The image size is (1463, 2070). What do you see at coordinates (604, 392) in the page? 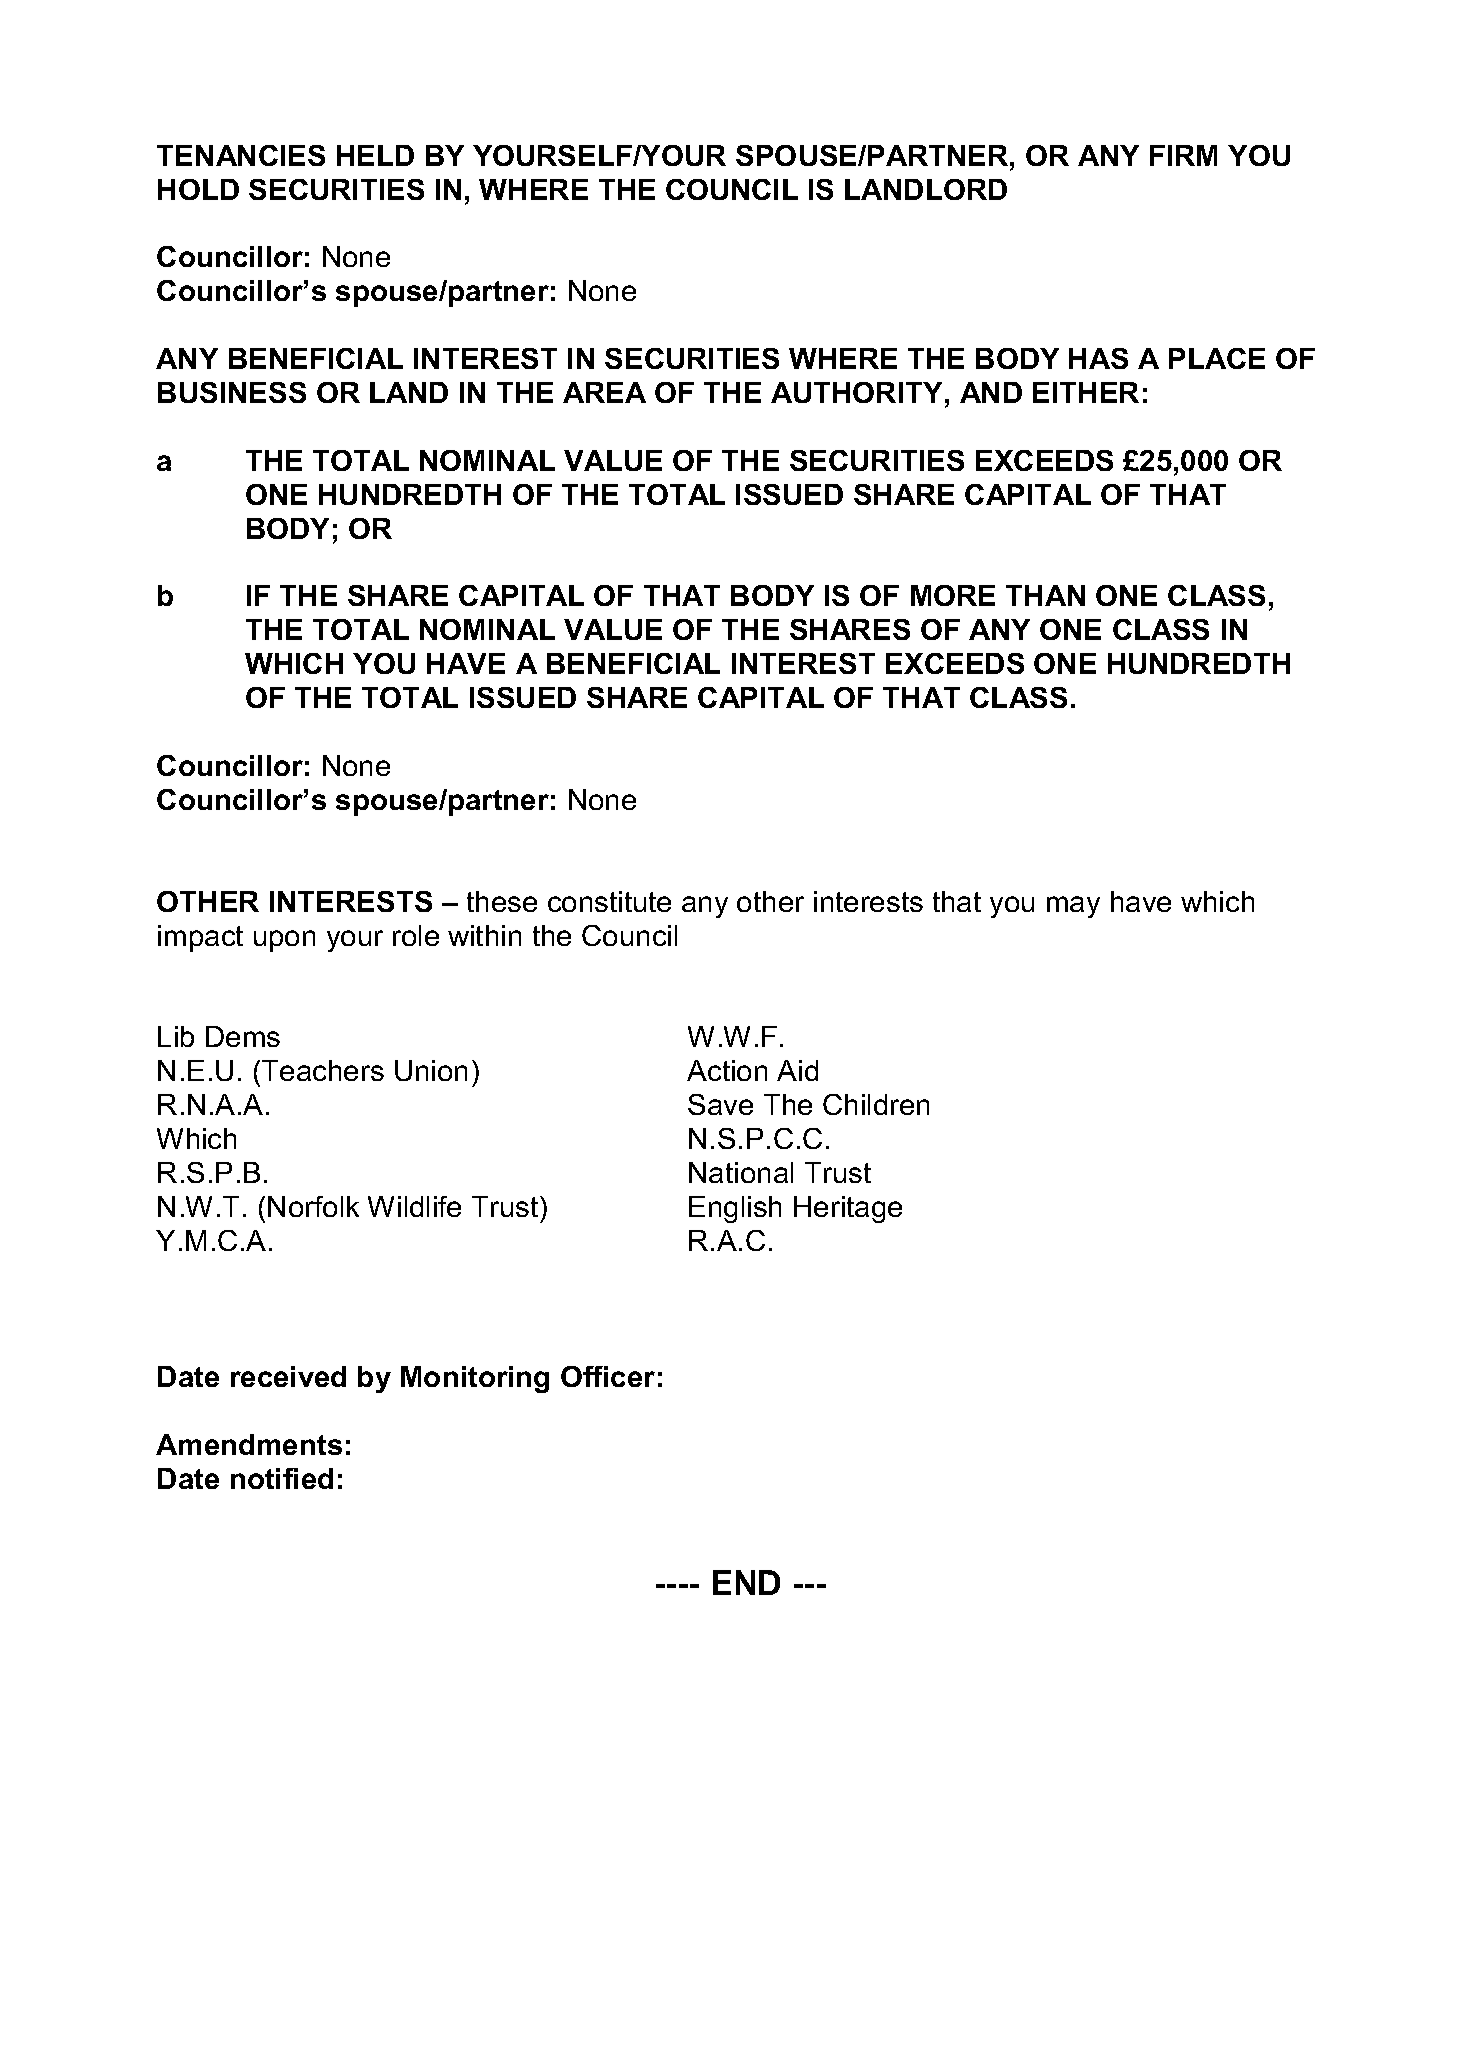
I see `AREA` at bounding box center [604, 392].
